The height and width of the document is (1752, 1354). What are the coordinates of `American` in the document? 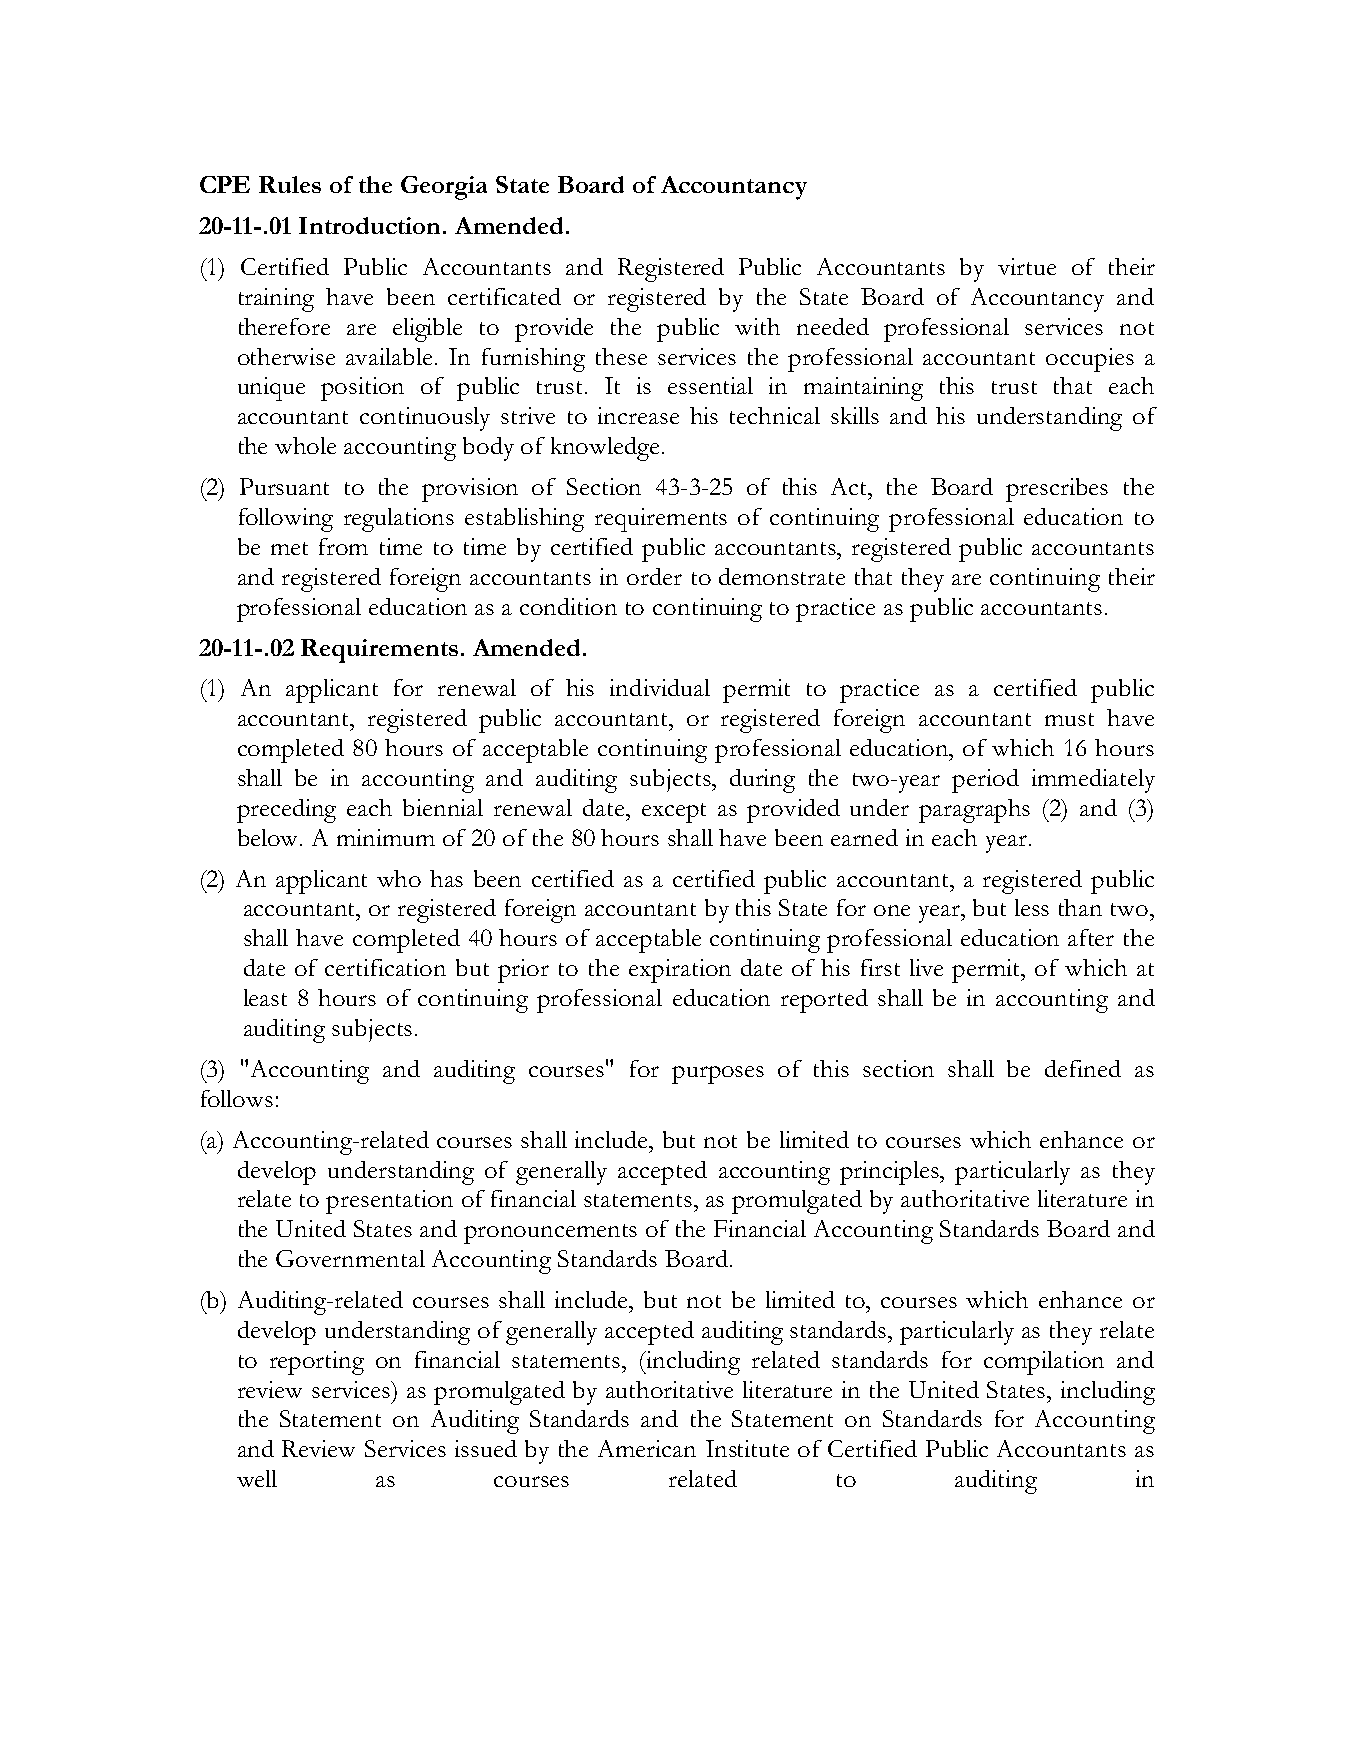 It's located at (647, 1448).
